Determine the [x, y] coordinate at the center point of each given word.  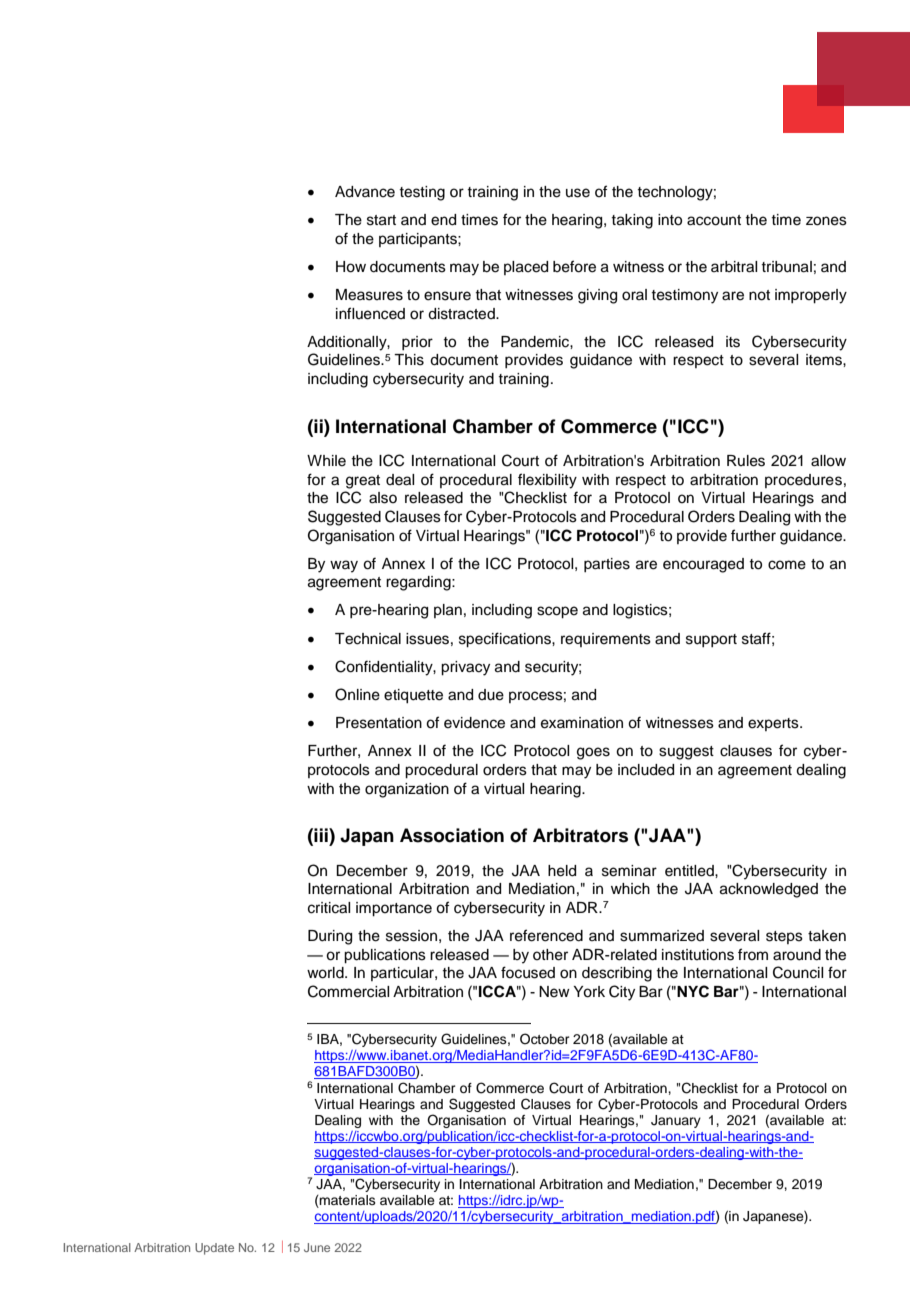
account [714, 220]
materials [347, 1201]
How [351, 267]
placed [526, 268]
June [317, 1247]
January [676, 1121]
